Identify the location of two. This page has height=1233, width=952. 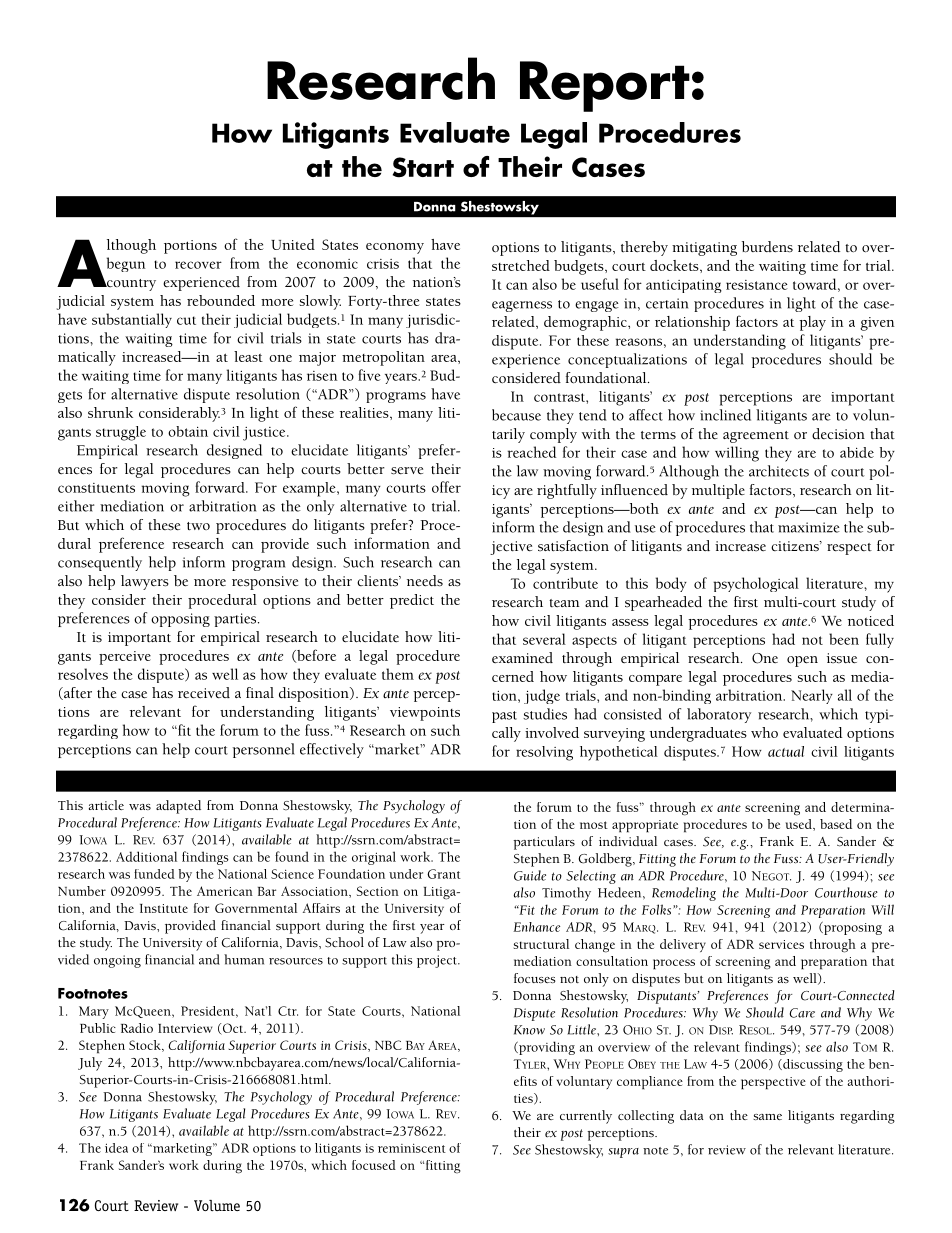
(198, 526).
